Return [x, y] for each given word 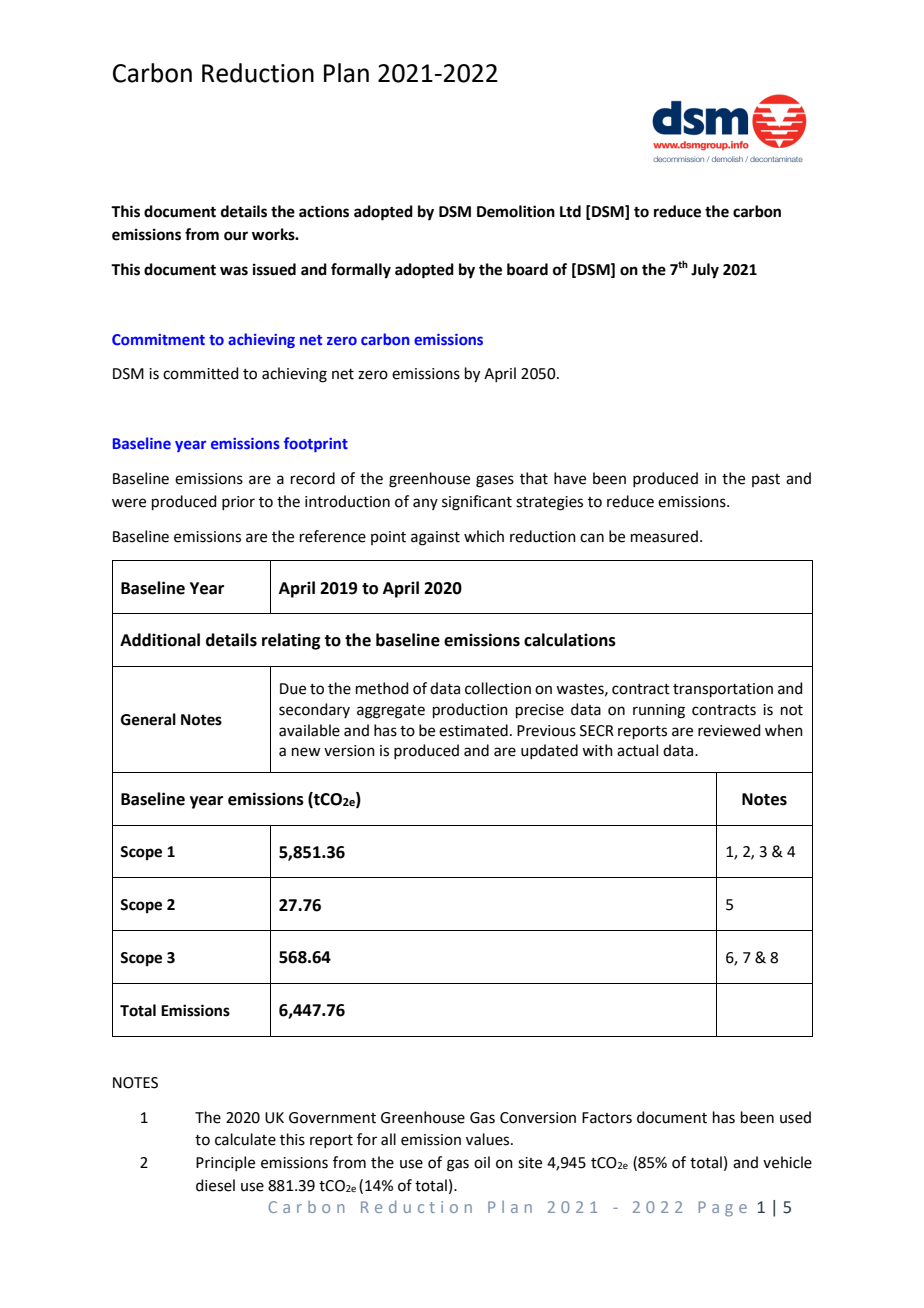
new [306, 752]
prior [238, 503]
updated [549, 751]
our [236, 236]
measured [664, 536]
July [705, 271]
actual [637, 750]
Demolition [516, 211]
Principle [225, 1163]
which [484, 536]
